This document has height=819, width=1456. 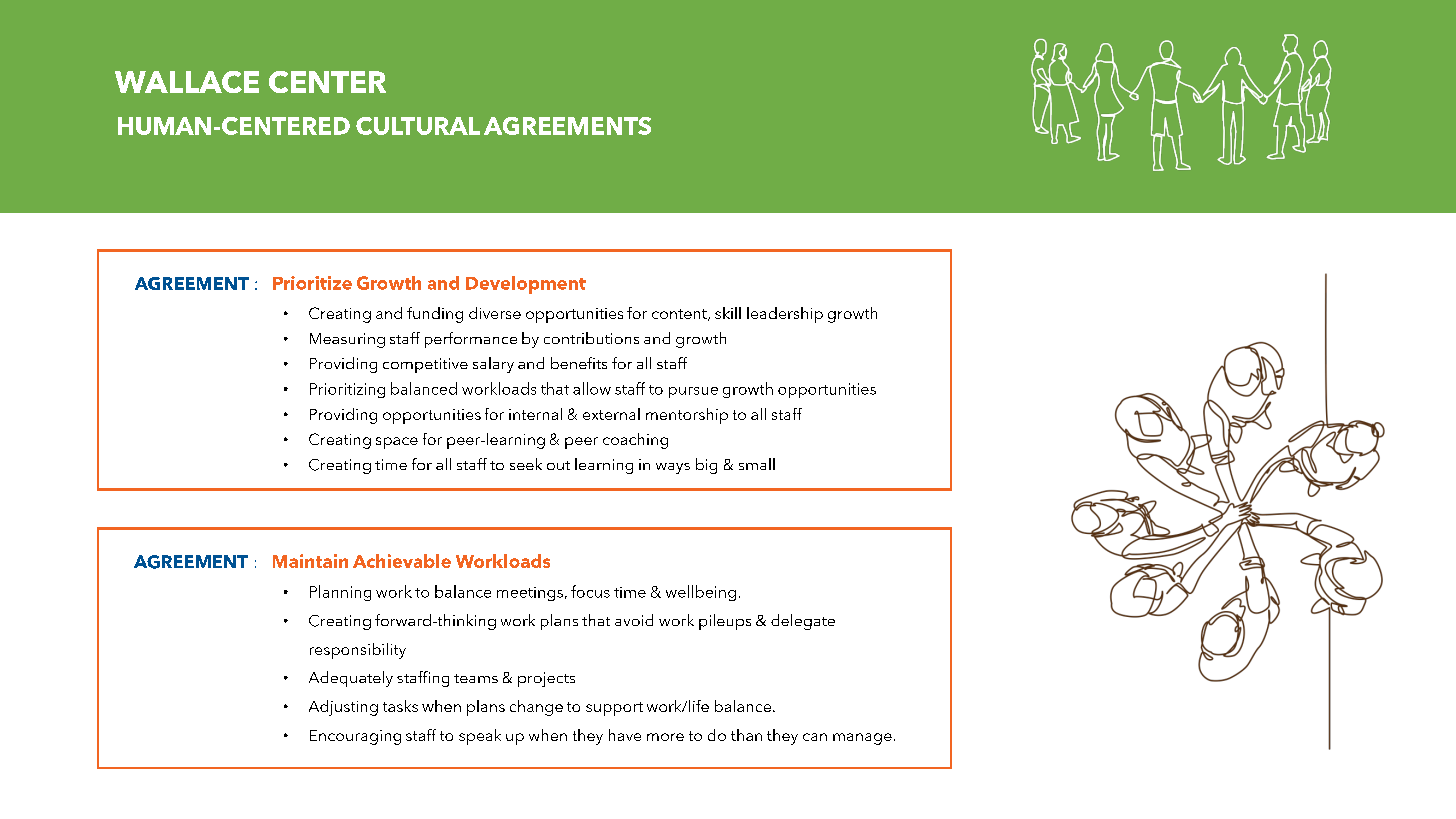 What do you see at coordinates (187, 82) in the document?
I see `WALLACE` at bounding box center [187, 82].
